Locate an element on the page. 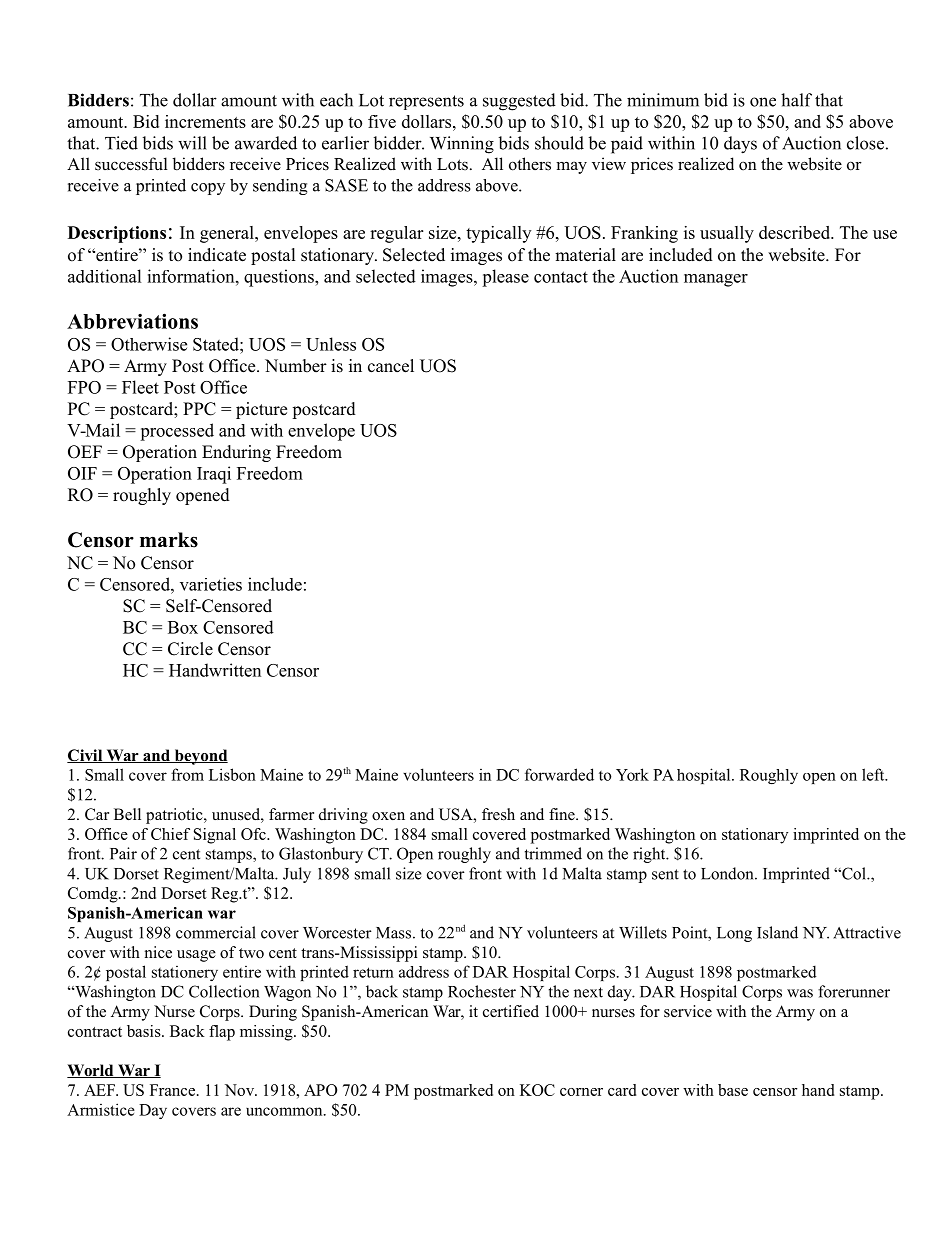 The height and width of the image is (1233, 952). France is located at coordinates (174, 1090).
